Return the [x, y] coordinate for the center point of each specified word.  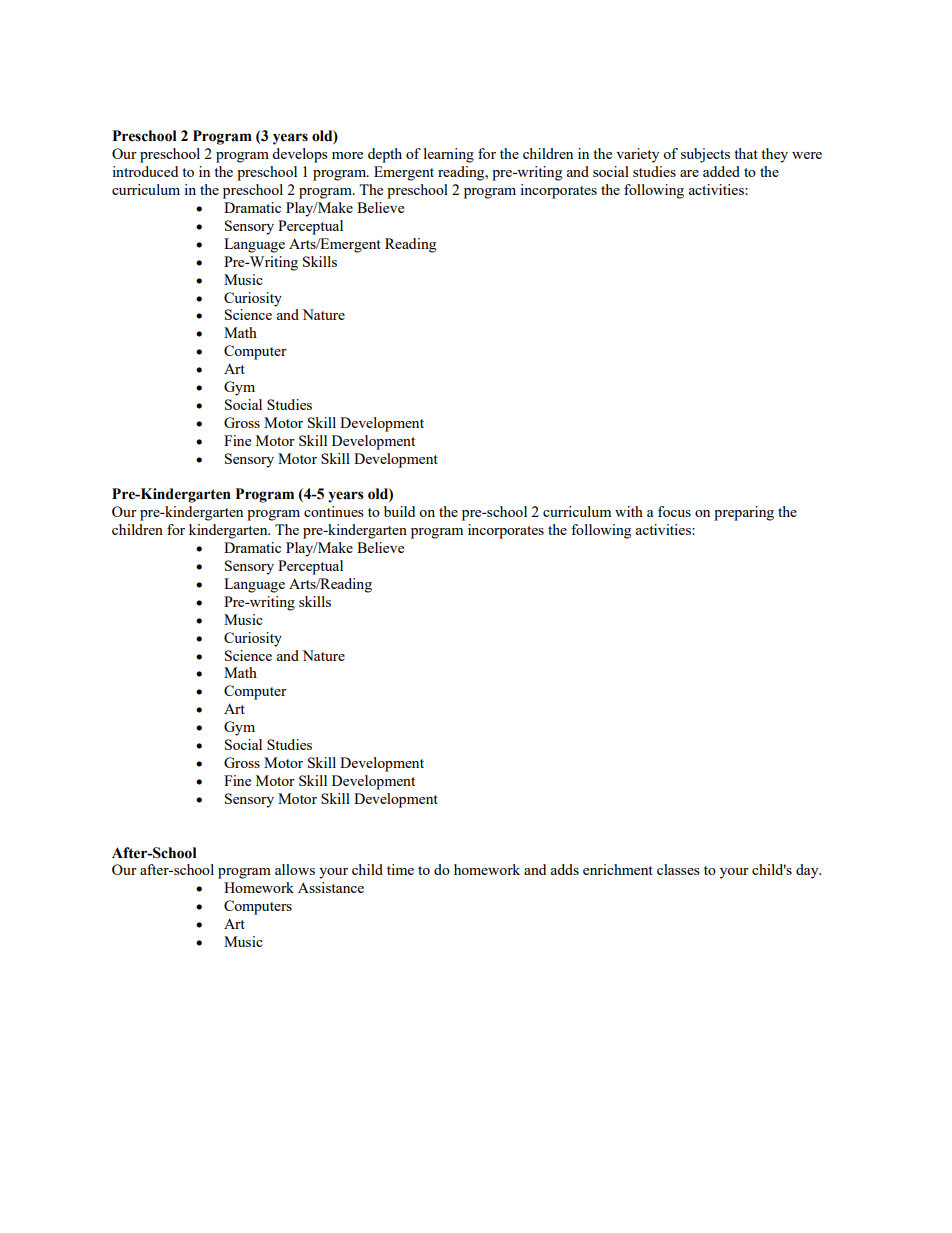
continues [334, 511]
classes [678, 869]
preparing [744, 513]
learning [449, 155]
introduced [145, 171]
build [399, 511]
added [721, 171]
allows [295, 869]
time [400, 869]
